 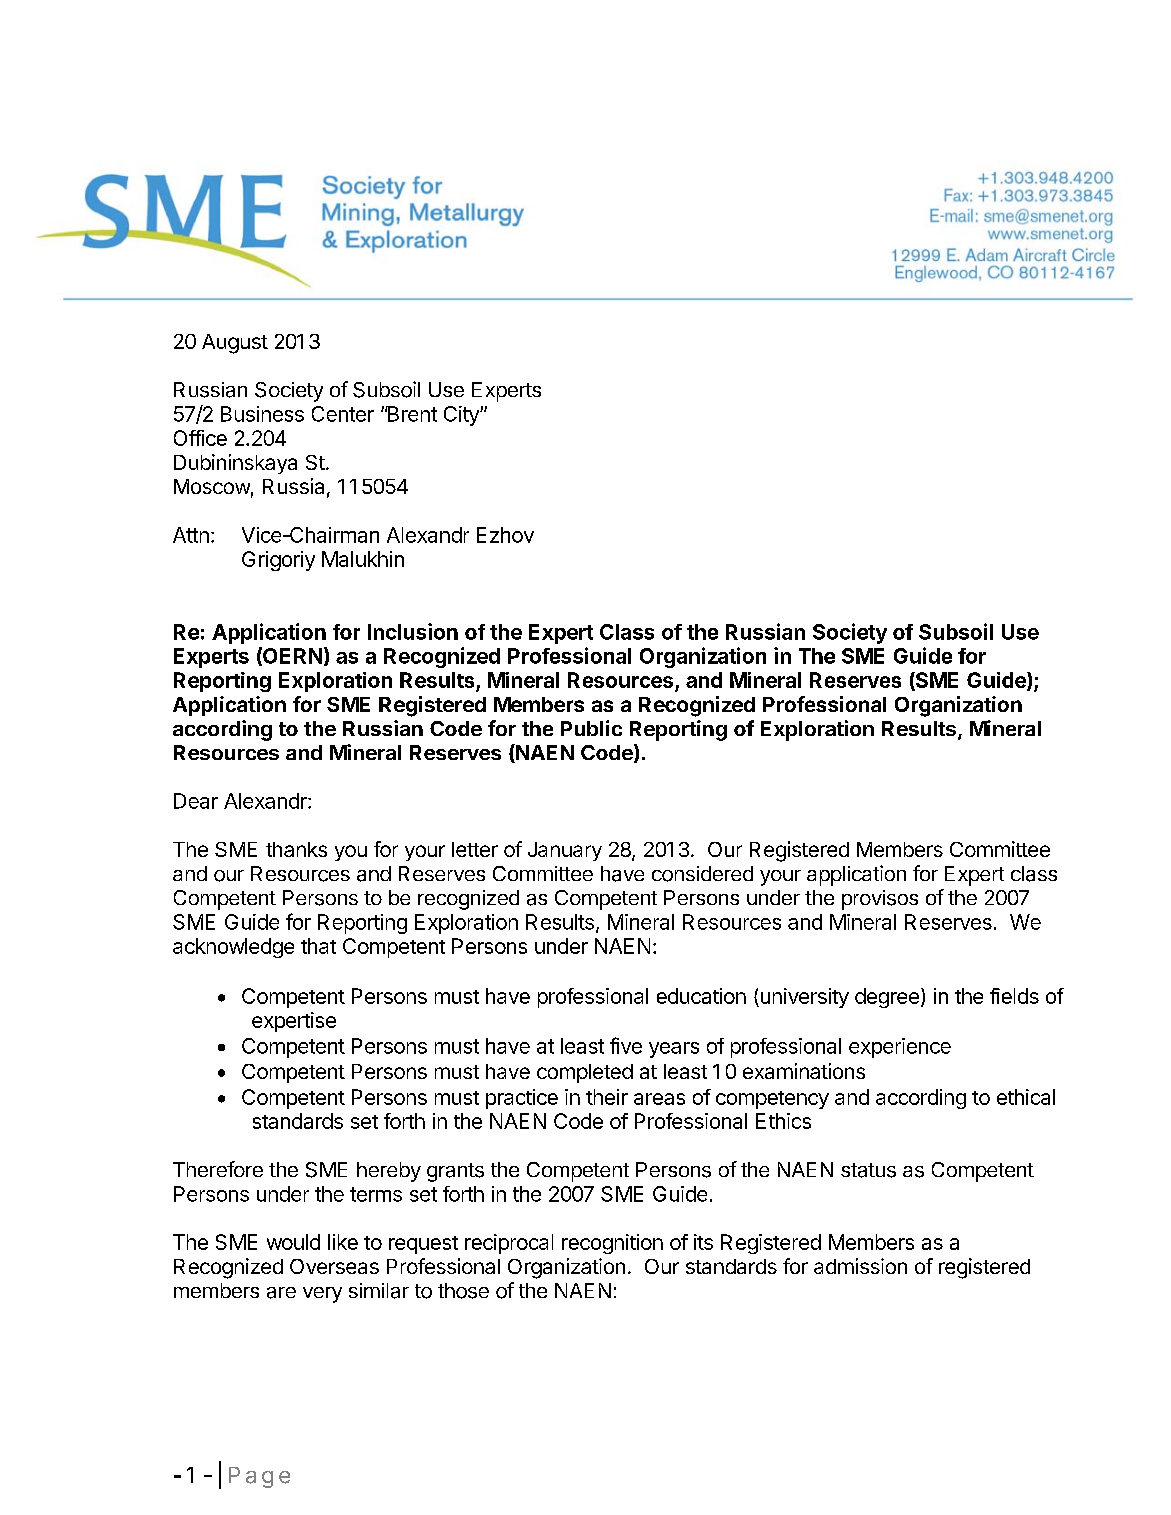 I want to click on Public, so click(x=591, y=728).
